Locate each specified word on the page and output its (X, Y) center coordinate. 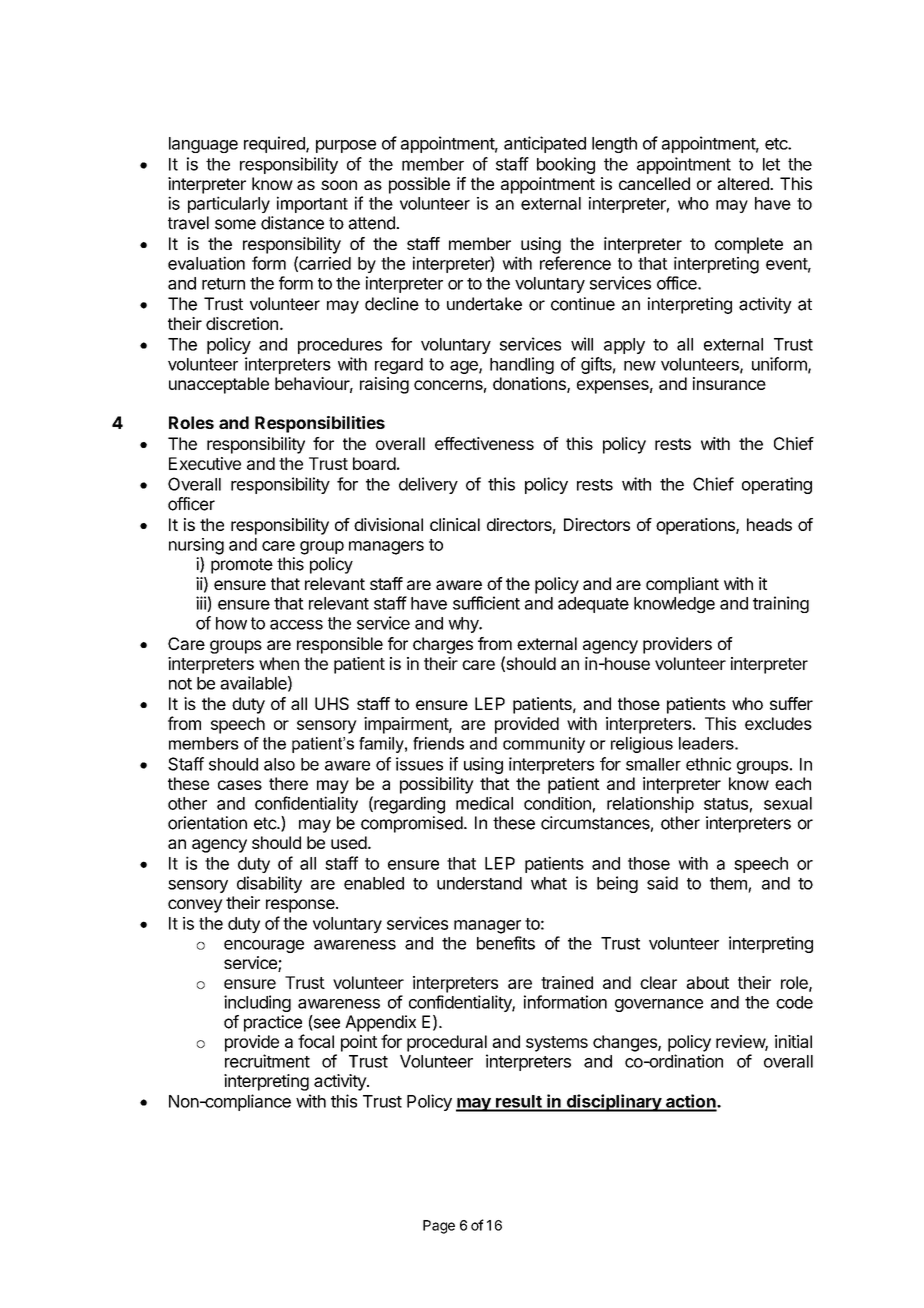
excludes (778, 723)
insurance (729, 383)
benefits (506, 943)
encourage (264, 946)
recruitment (267, 1061)
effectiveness (484, 443)
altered (744, 183)
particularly (229, 204)
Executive (205, 463)
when (279, 663)
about (707, 982)
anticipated (545, 144)
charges (443, 645)
